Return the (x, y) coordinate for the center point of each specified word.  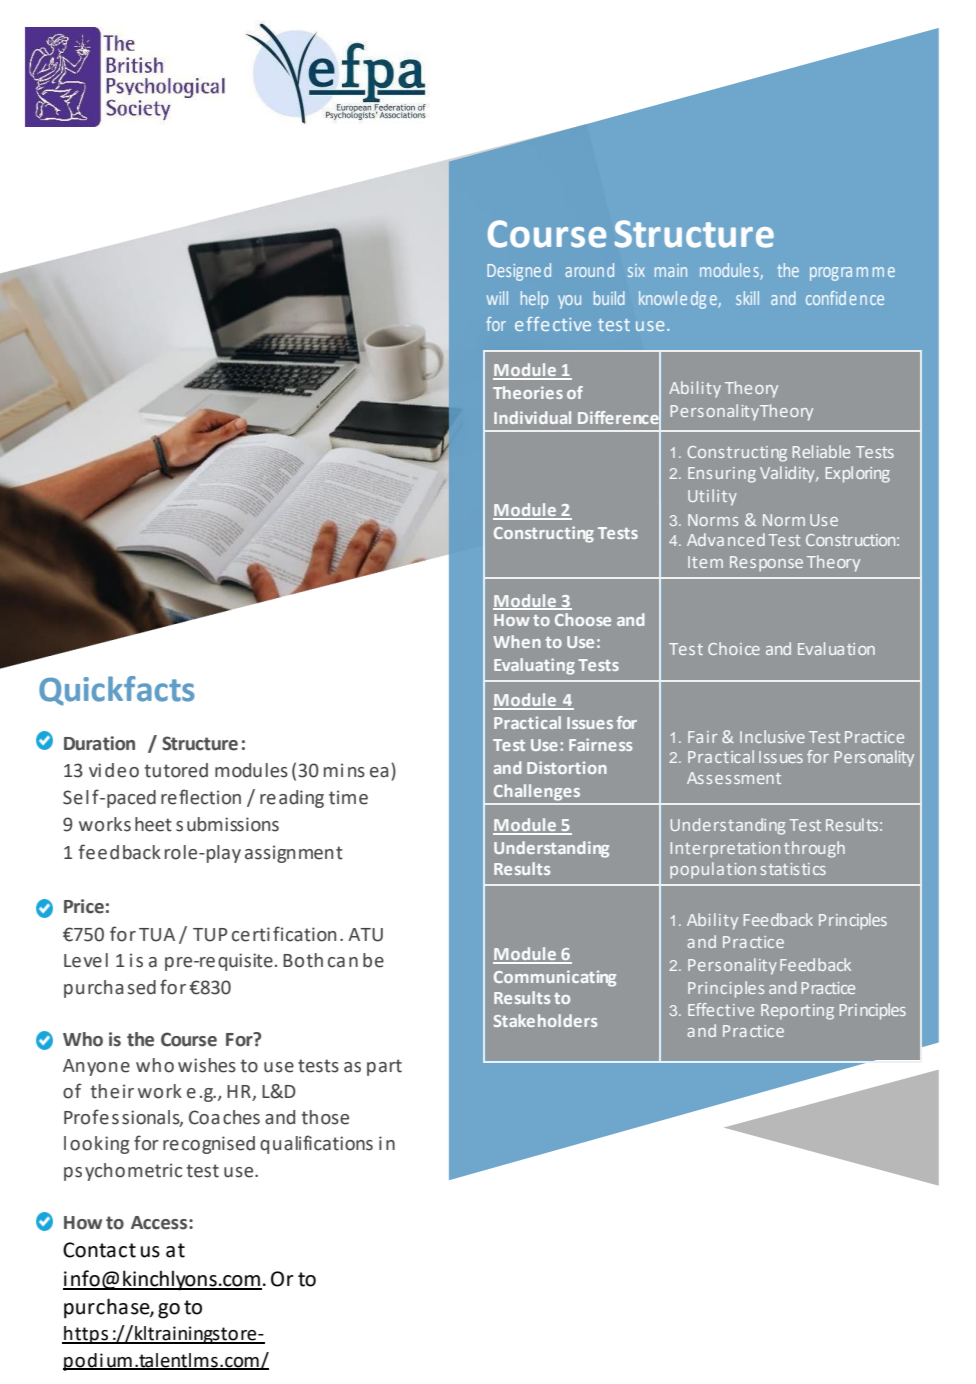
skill (747, 298)
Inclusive (772, 736)
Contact (99, 1250)
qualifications (316, 1144)
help (534, 300)
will (497, 298)
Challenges (537, 792)
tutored (176, 770)
